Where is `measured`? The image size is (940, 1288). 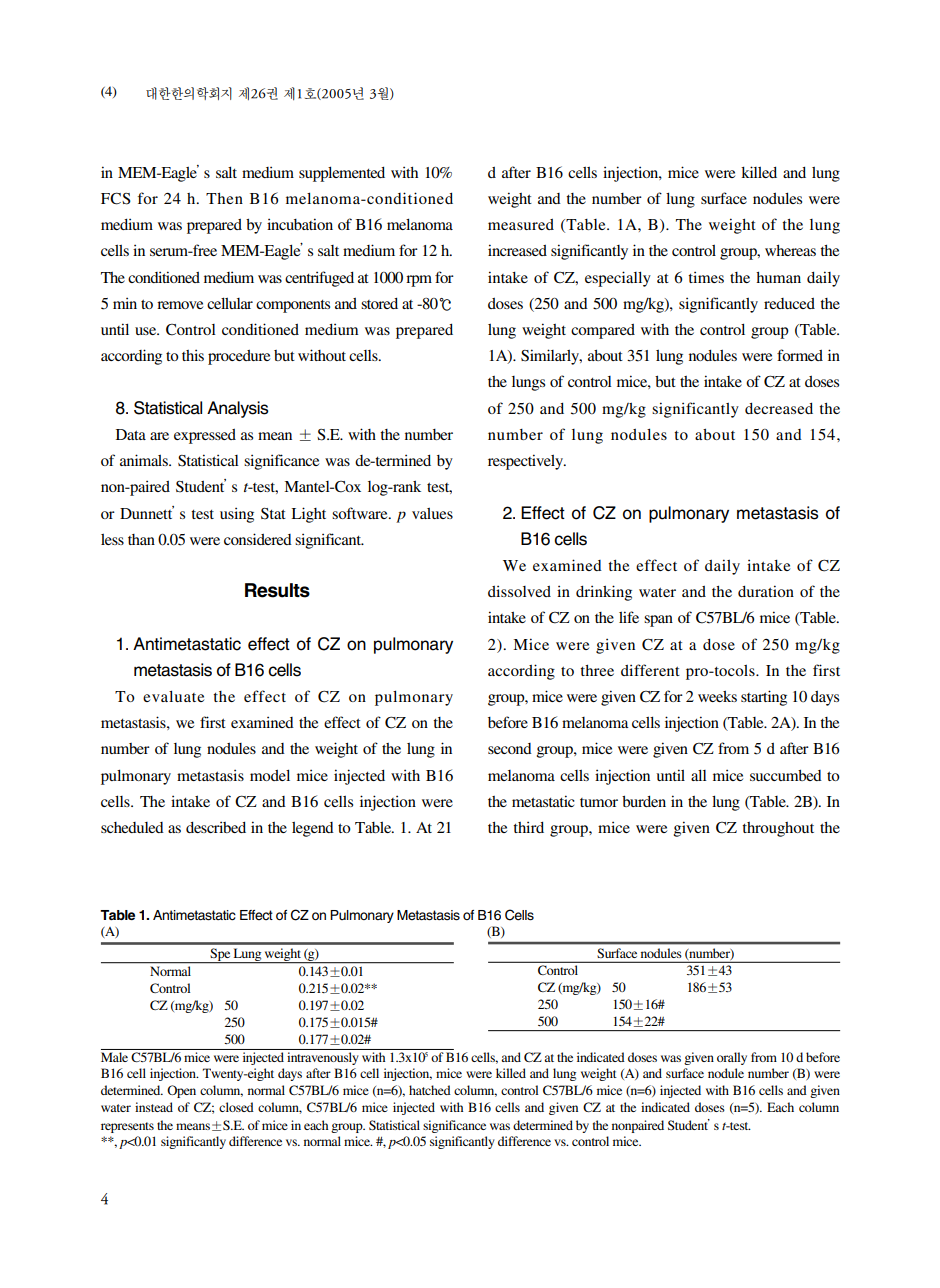
measured is located at coordinates (521, 224).
